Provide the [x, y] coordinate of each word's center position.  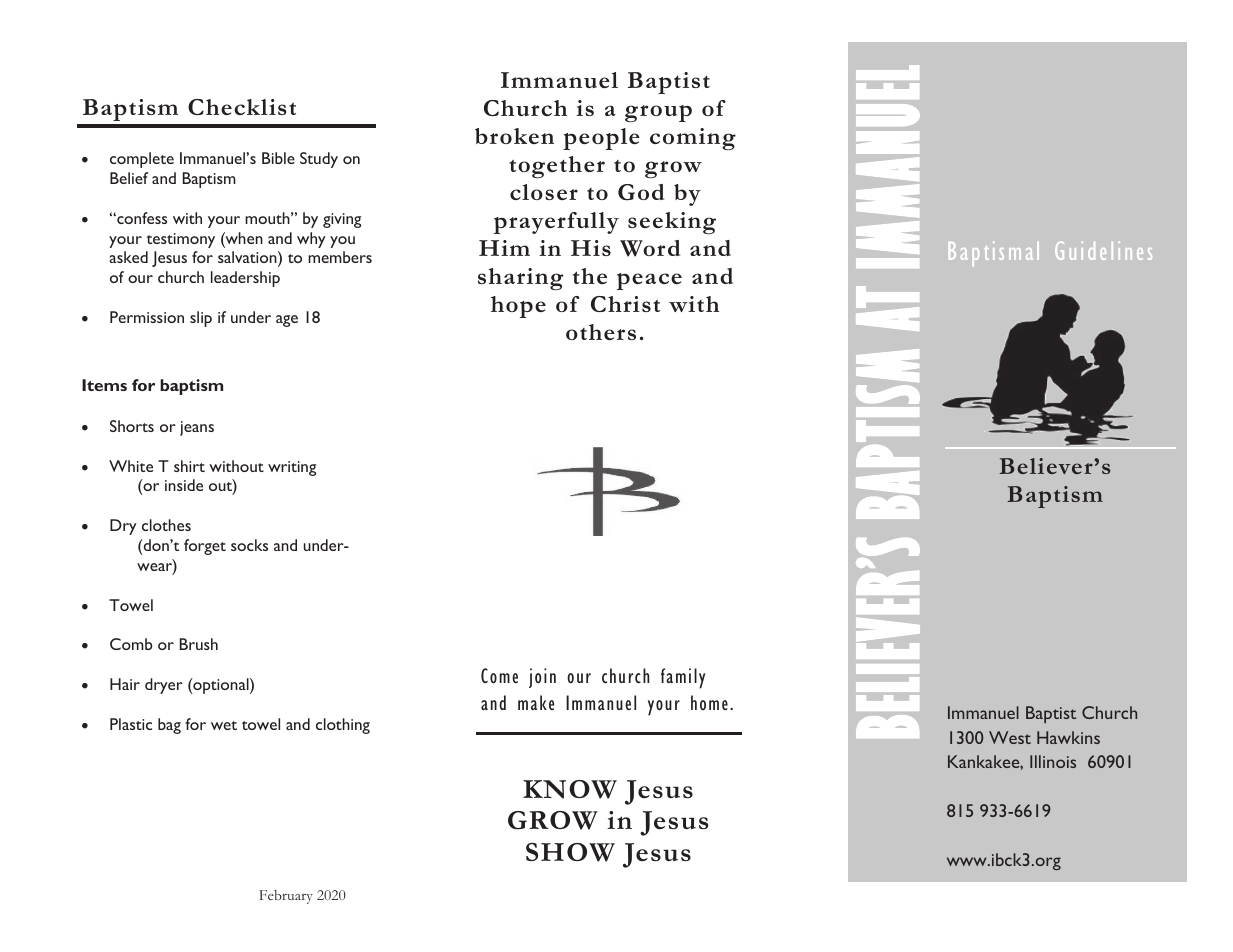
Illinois [1053, 761]
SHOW [570, 852]
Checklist [242, 107]
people [601, 139]
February [286, 897]
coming [693, 139]
